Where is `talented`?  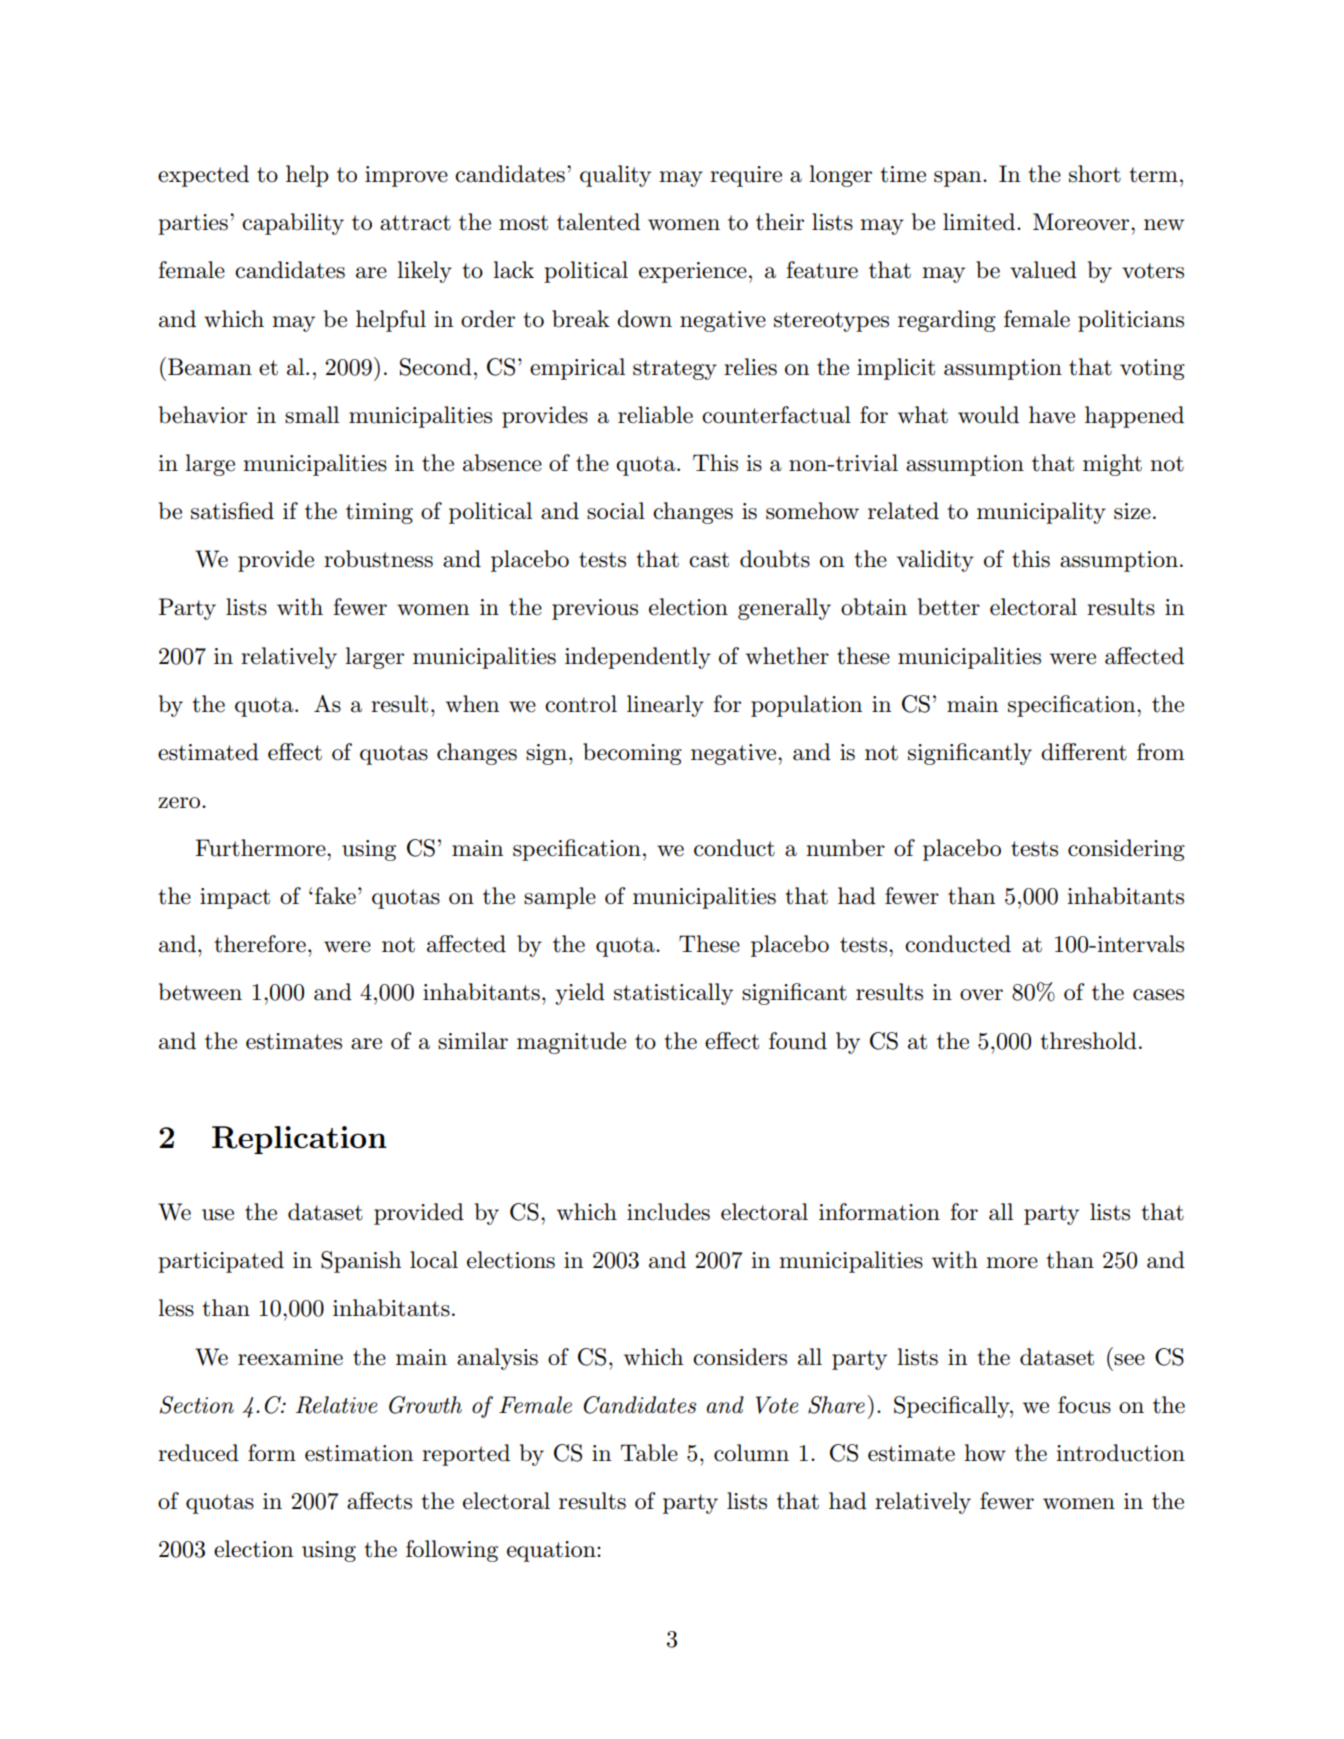
talented is located at coordinates (598, 222).
